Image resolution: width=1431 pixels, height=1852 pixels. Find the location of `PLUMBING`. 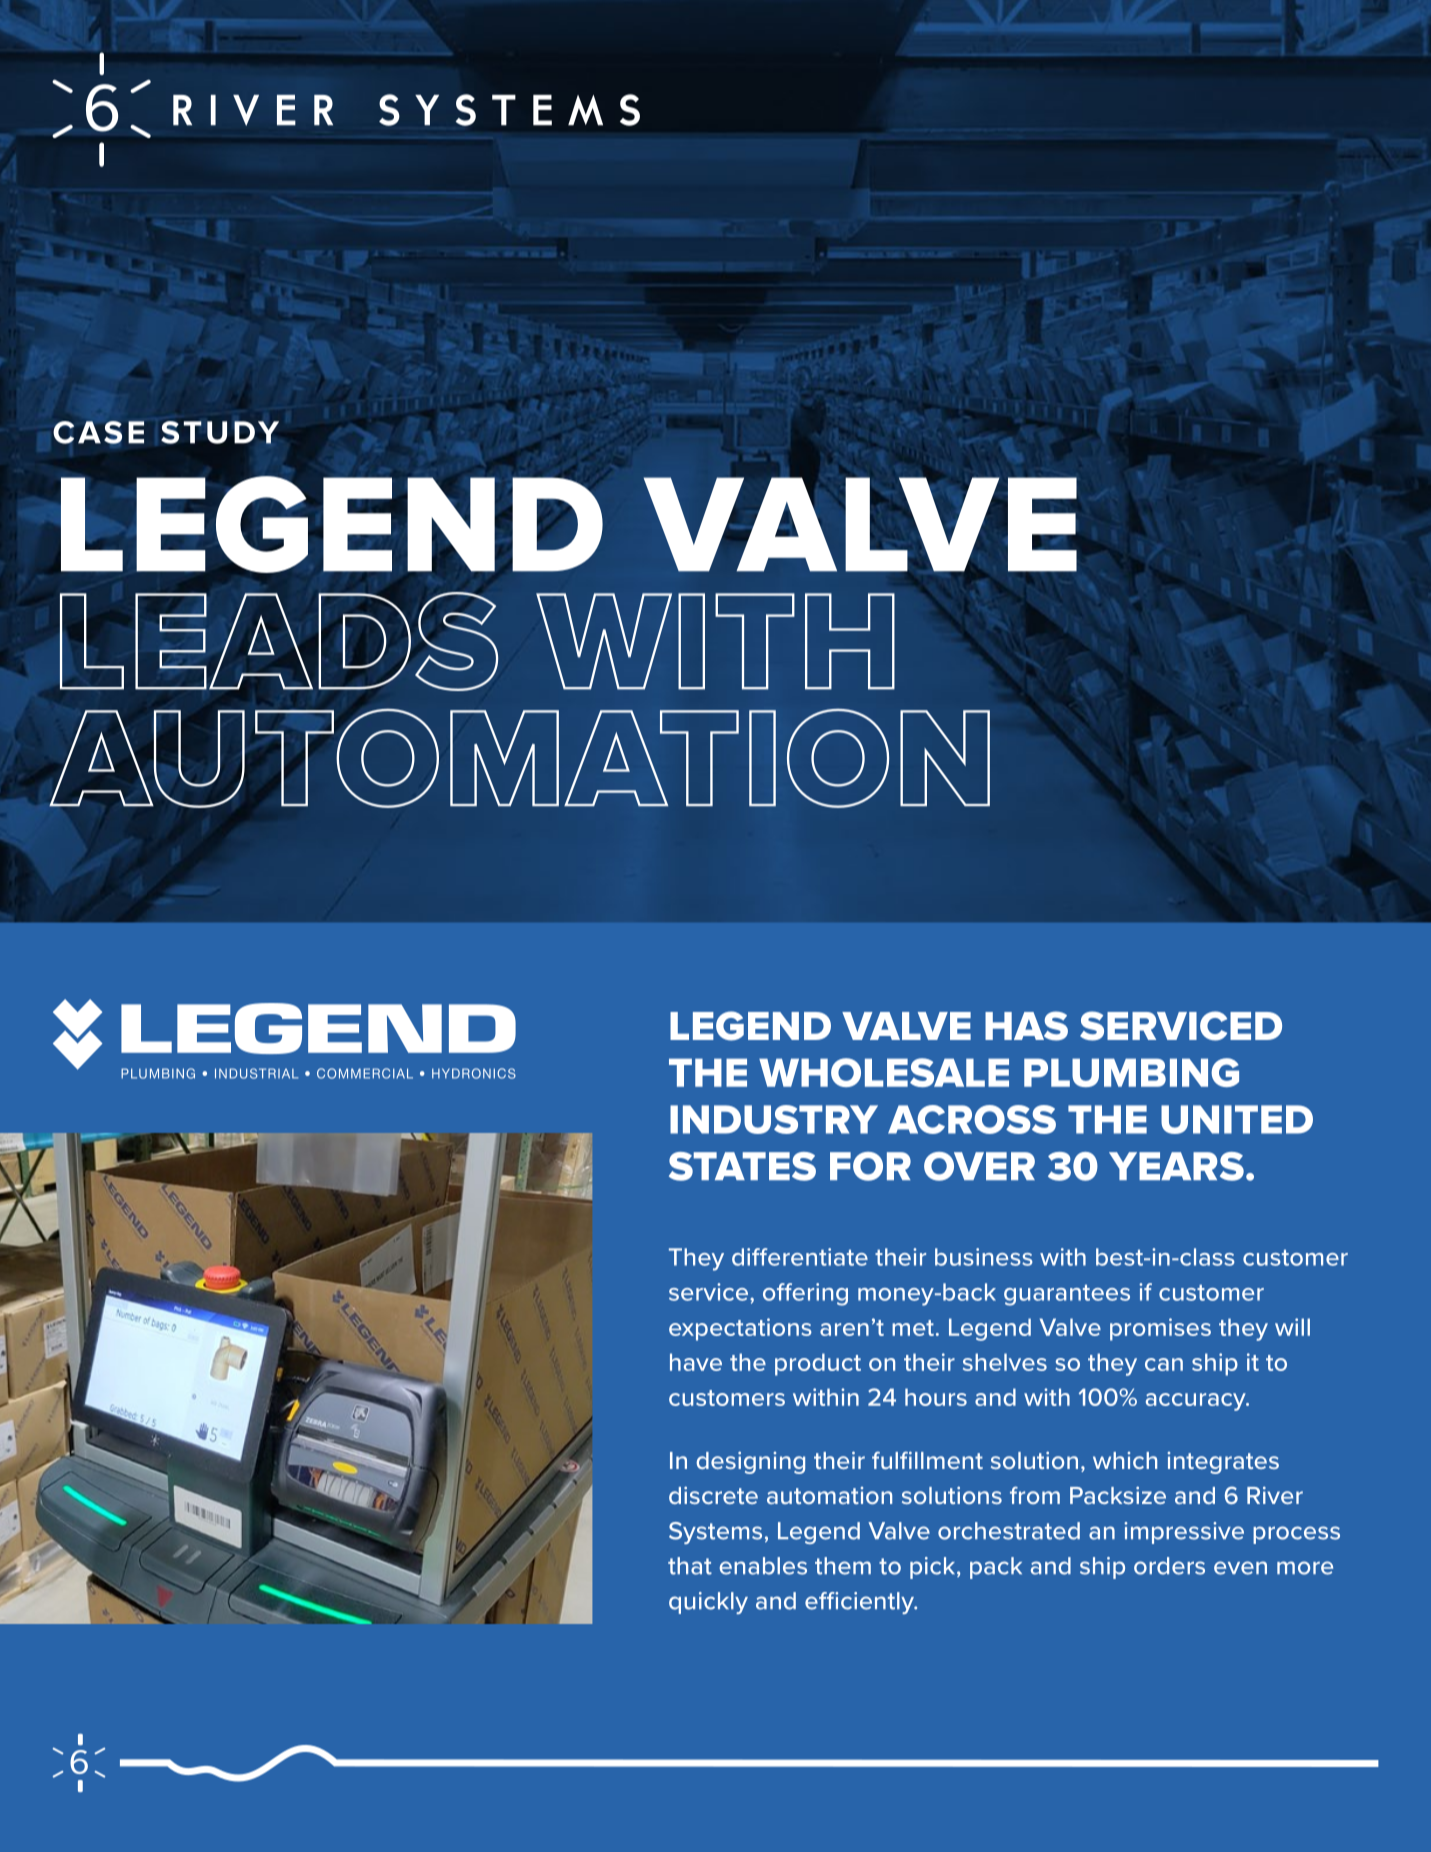

PLUMBING is located at coordinates (1131, 1072).
